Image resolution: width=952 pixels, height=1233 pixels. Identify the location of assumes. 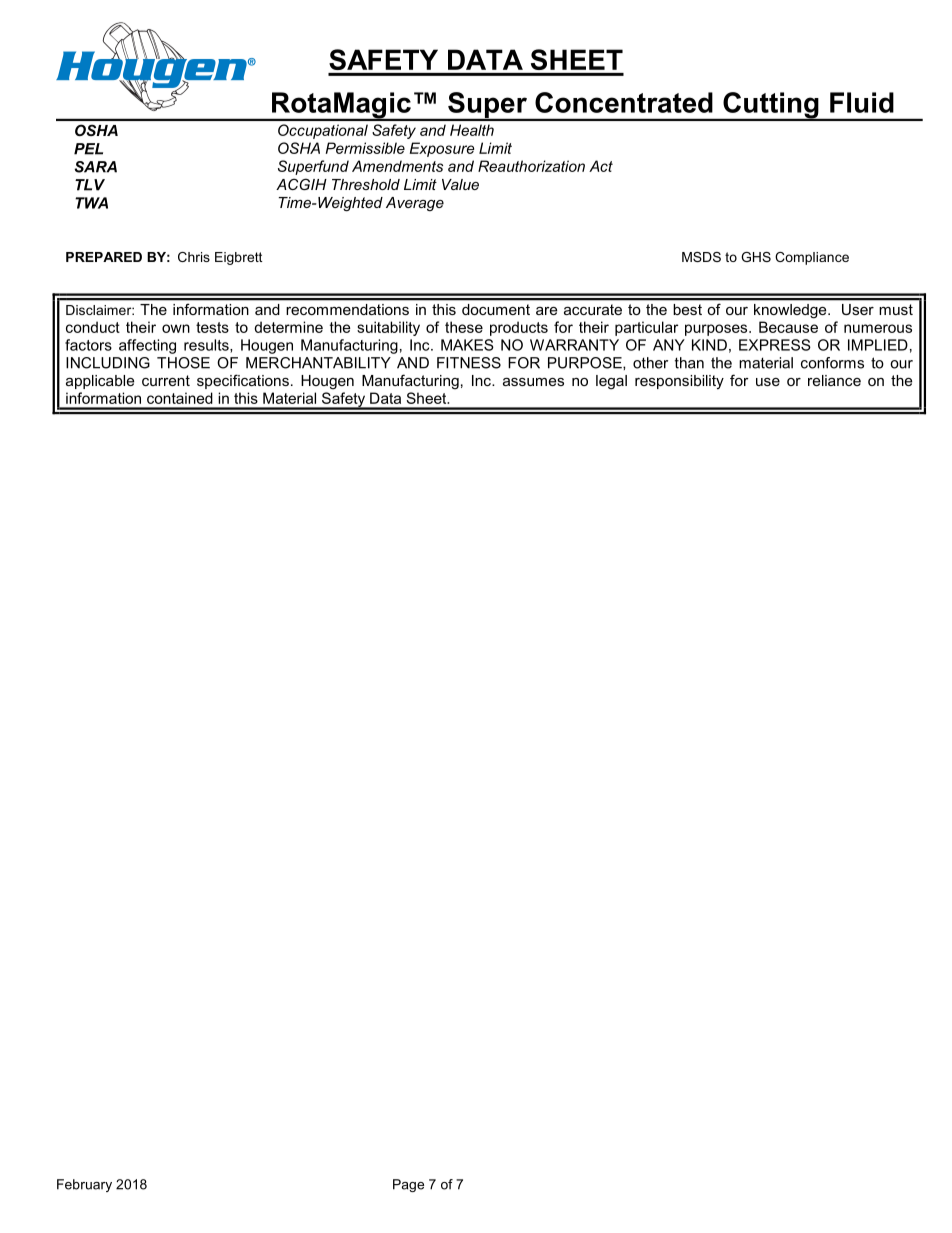
(533, 382).
